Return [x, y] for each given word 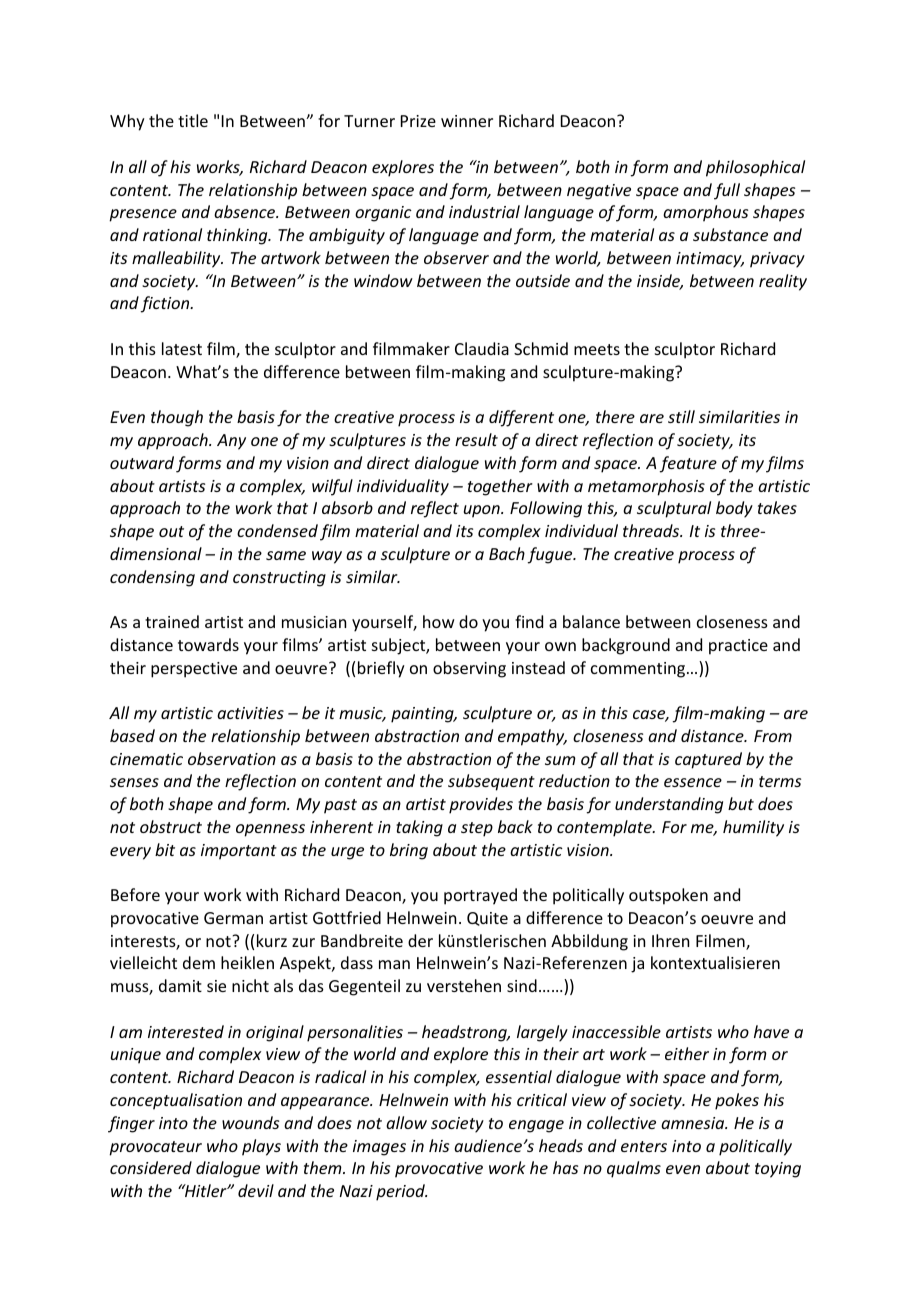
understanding [669, 805]
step [477, 829]
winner [467, 121]
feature [688, 464]
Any [231, 442]
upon [483, 511]
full [727, 191]
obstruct [171, 826]
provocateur [155, 1148]
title [193, 120]
